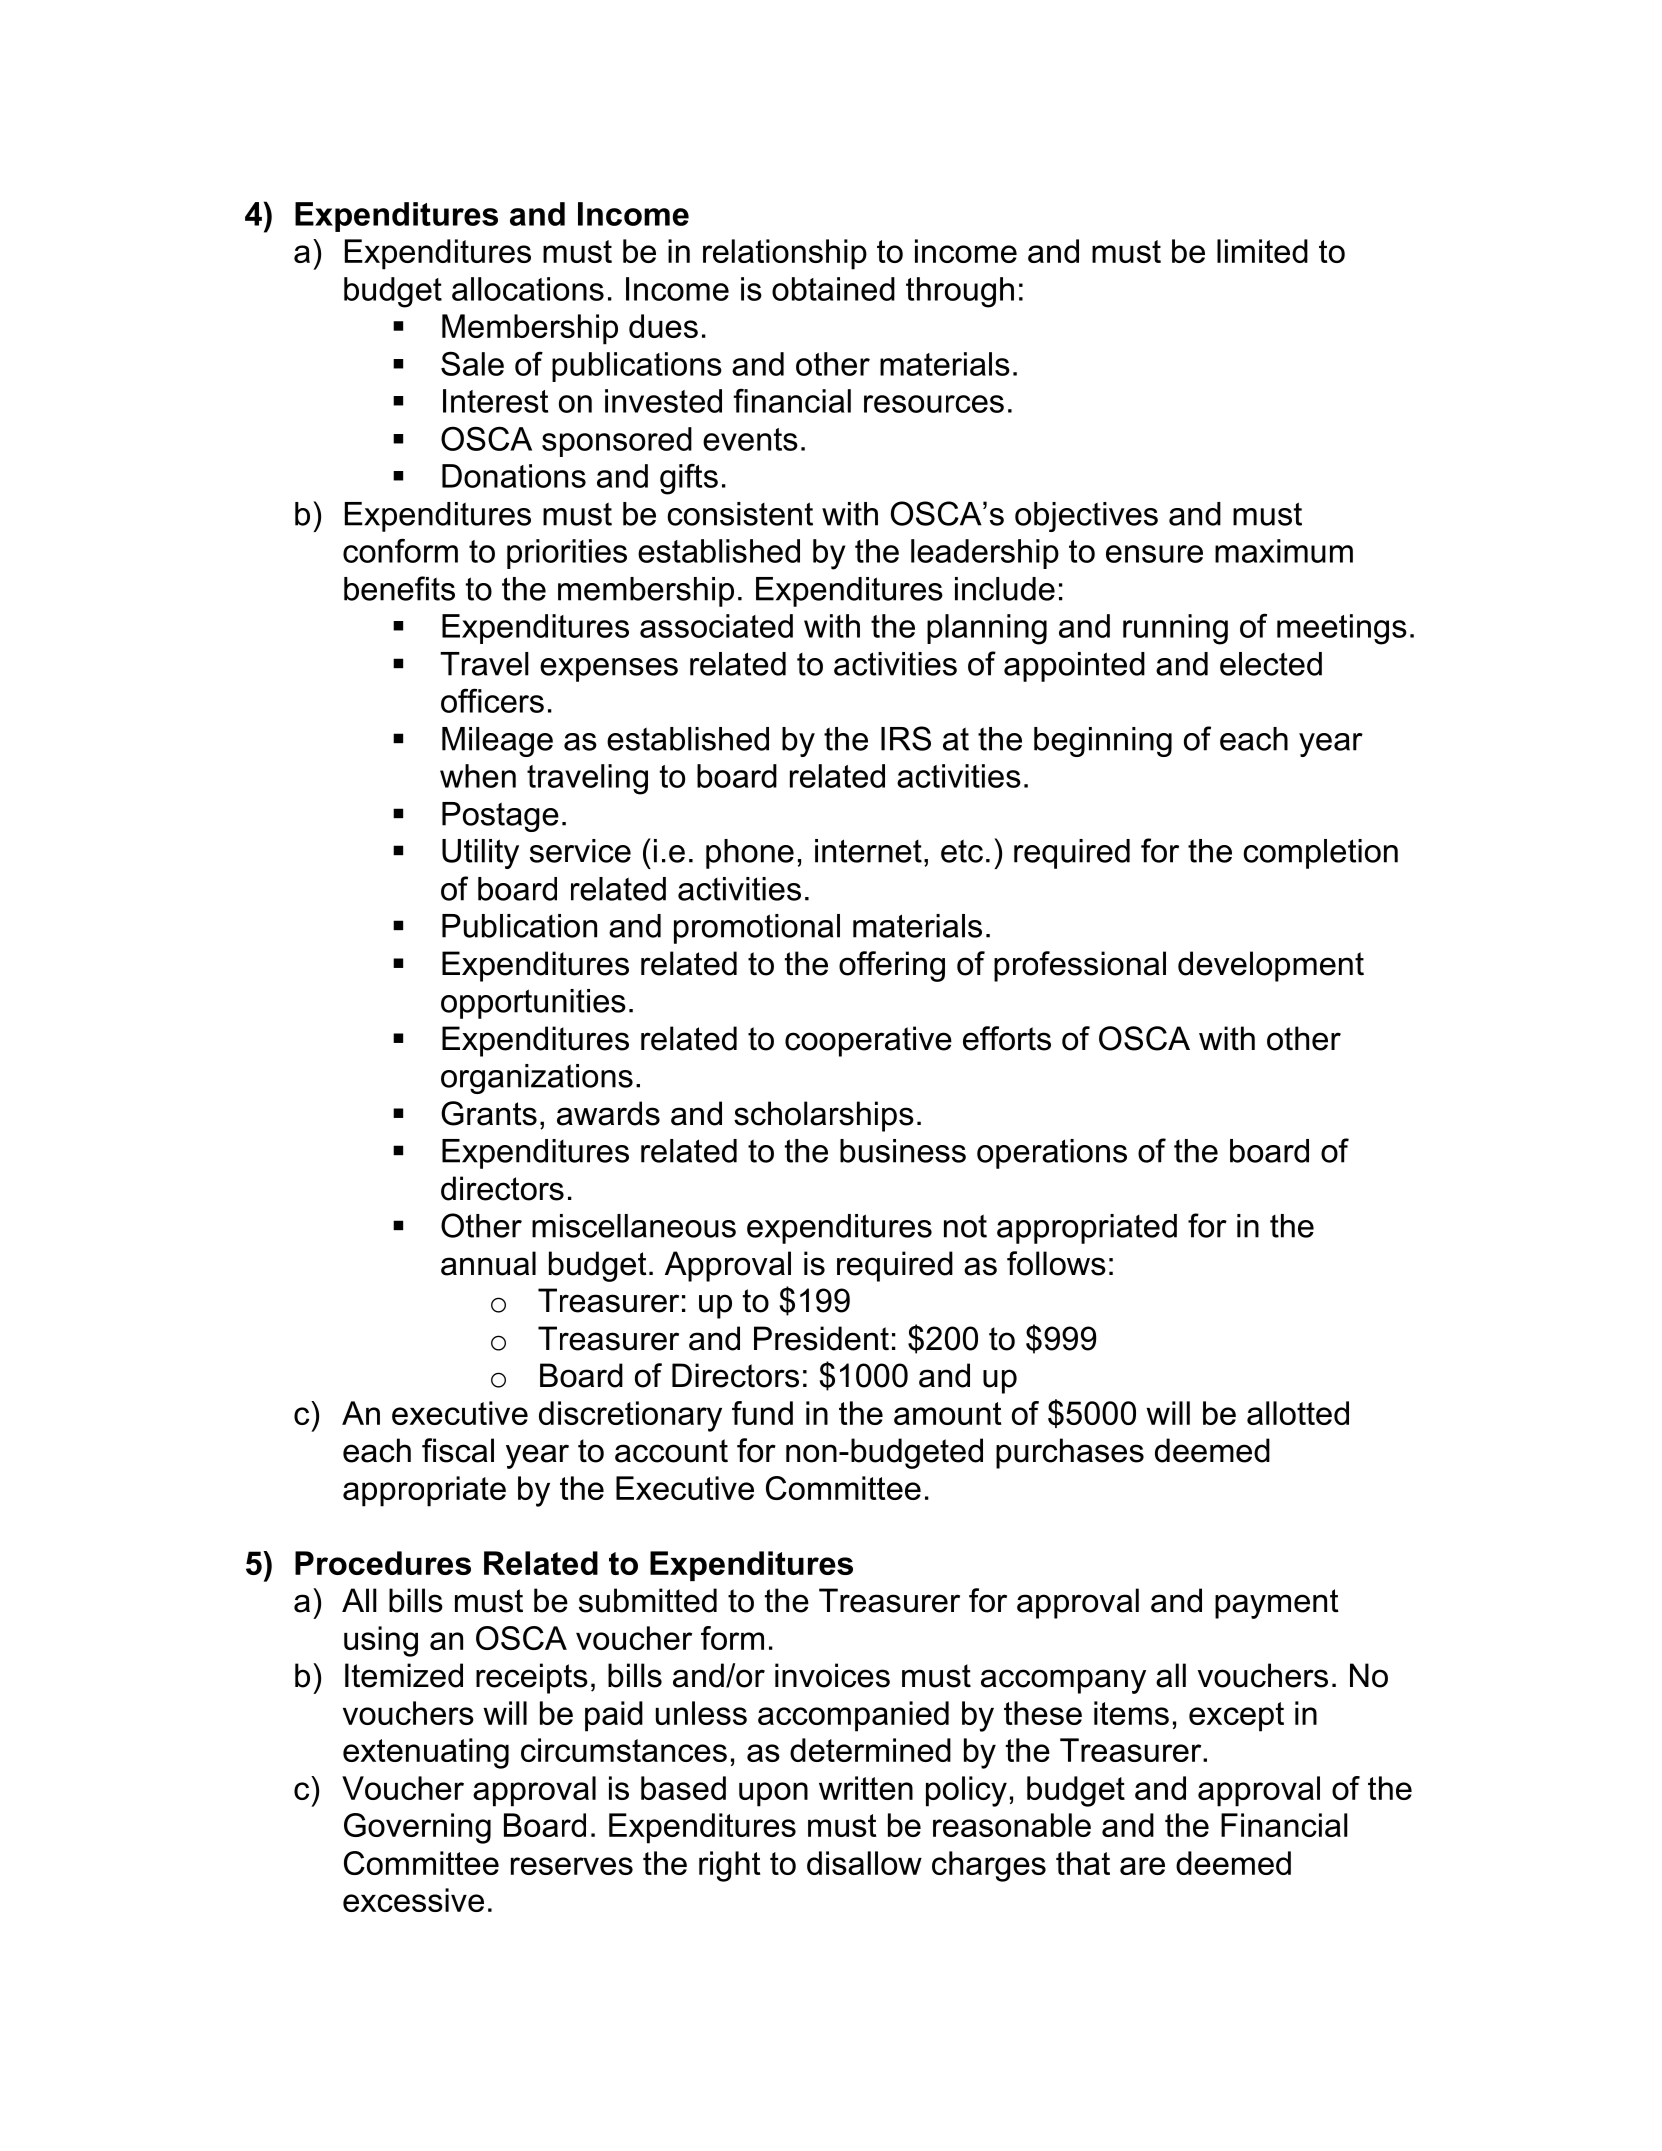 The image size is (1662, 2151). Describe the element at coordinates (528, 289) in the screenshot. I see `allocations` at that location.
